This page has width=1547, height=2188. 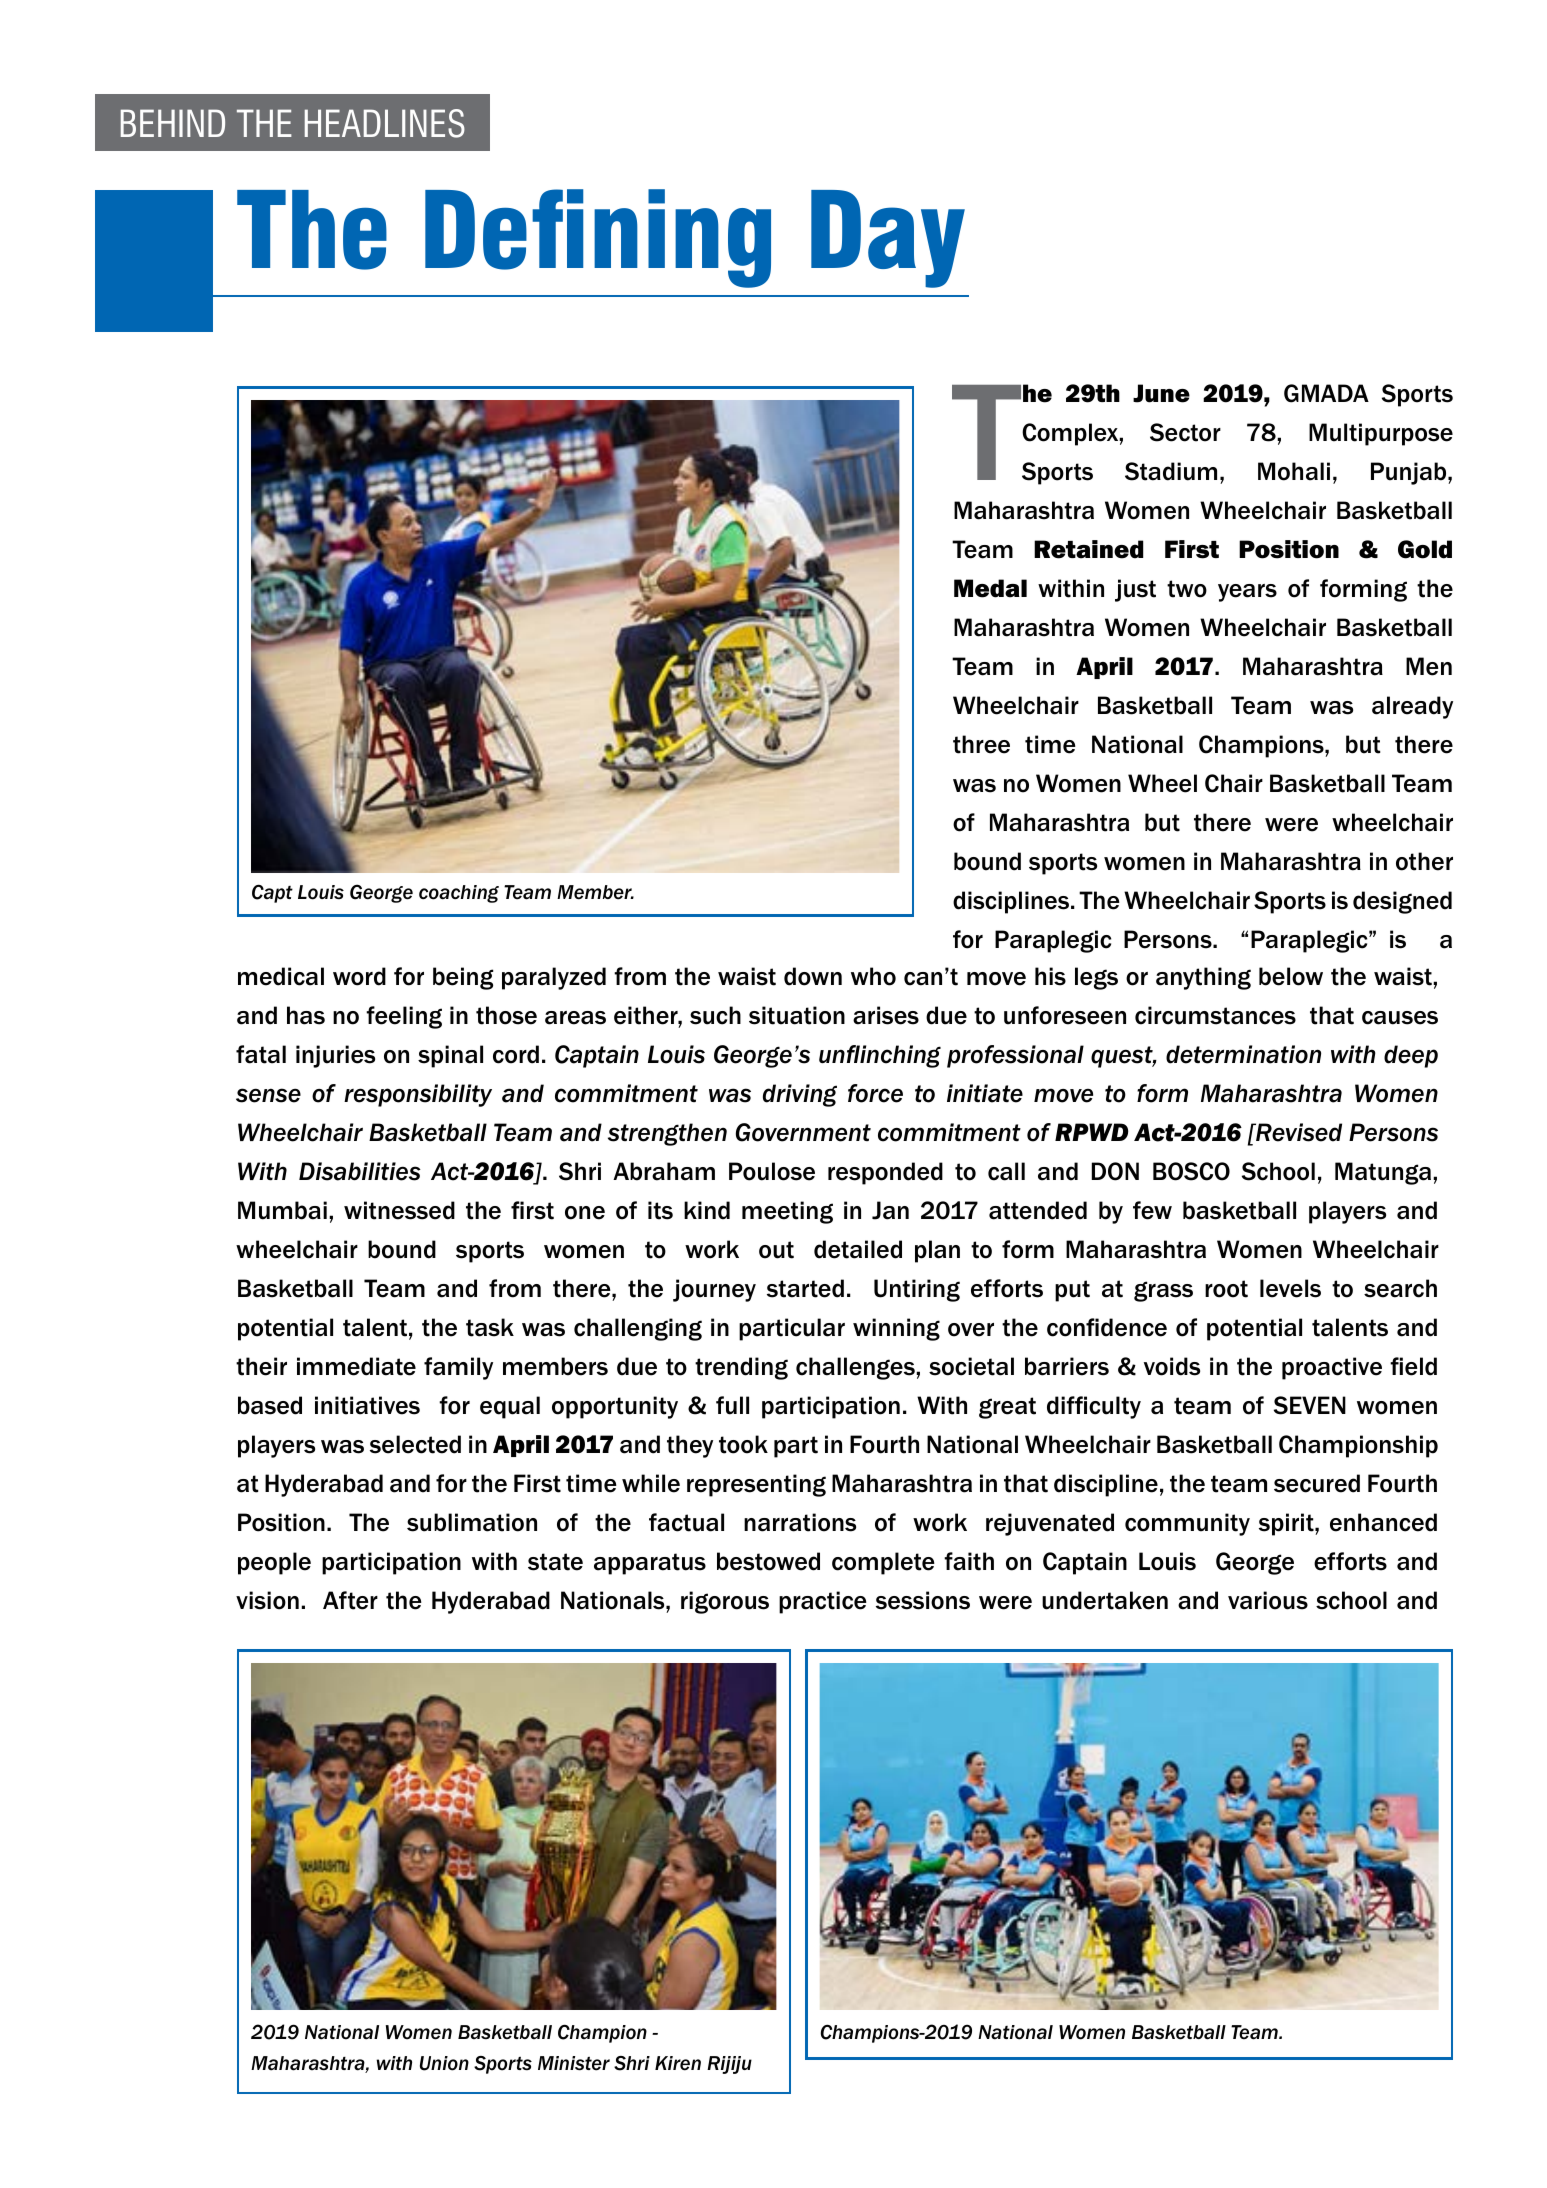 I want to click on coaching, so click(x=459, y=894).
